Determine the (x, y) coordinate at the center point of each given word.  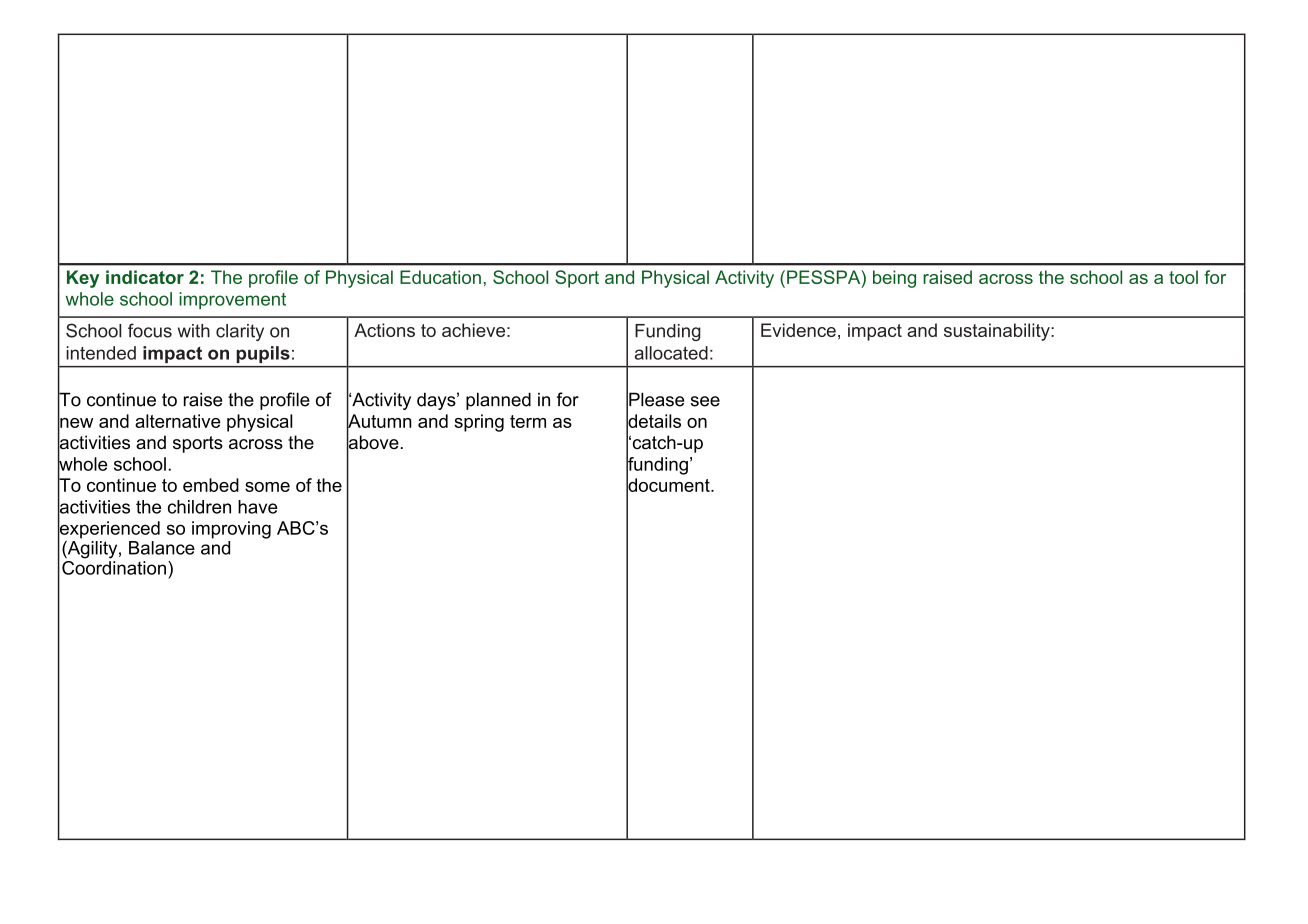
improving (231, 530)
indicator (145, 277)
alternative (177, 421)
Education (440, 277)
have (258, 507)
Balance (162, 548)
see (705, 401)
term (528, 421)
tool (1183, 277)
